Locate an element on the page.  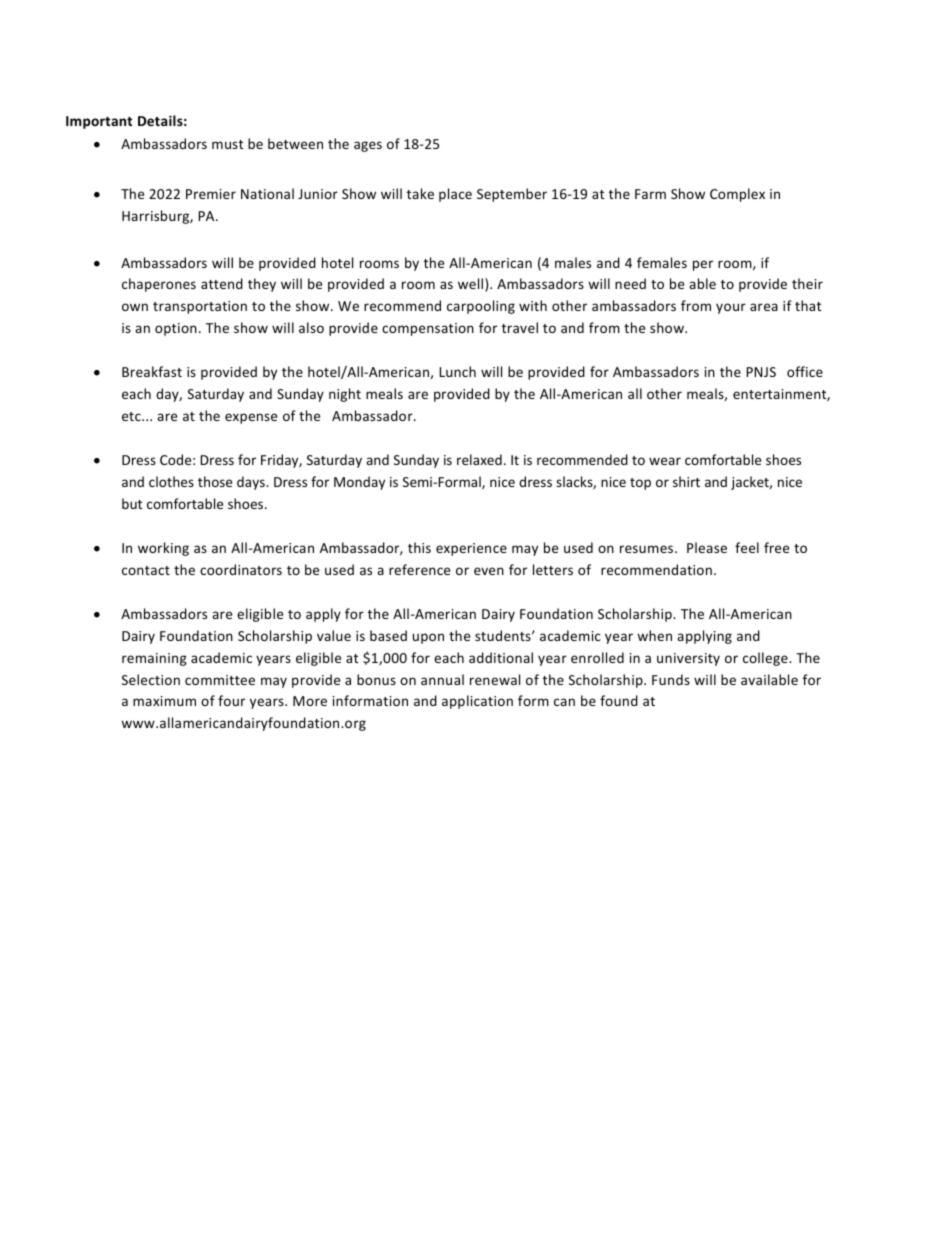
compensation is located at coordinates (428, 329).
